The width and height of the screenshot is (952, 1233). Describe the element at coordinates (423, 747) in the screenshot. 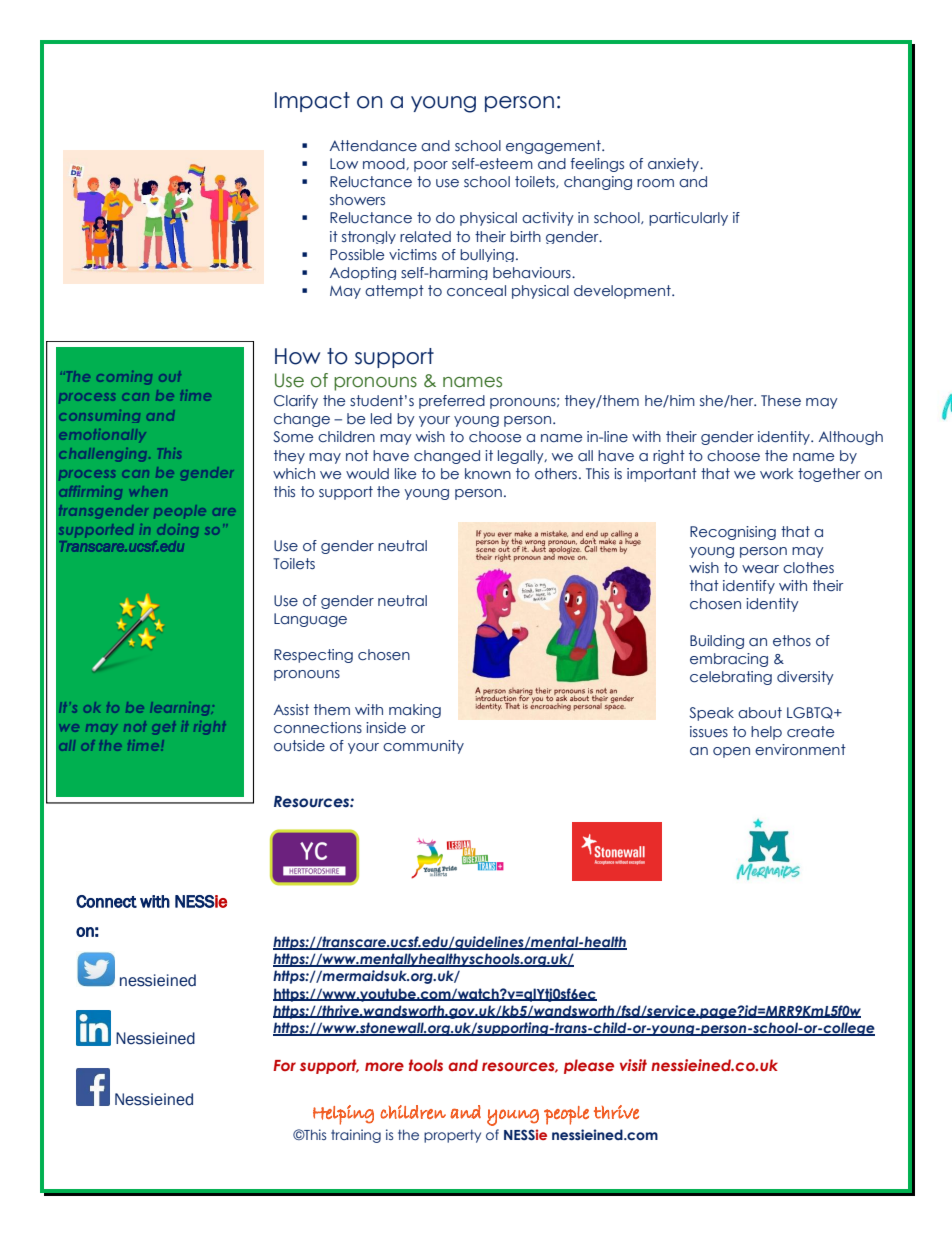

I see `community` at that location.
